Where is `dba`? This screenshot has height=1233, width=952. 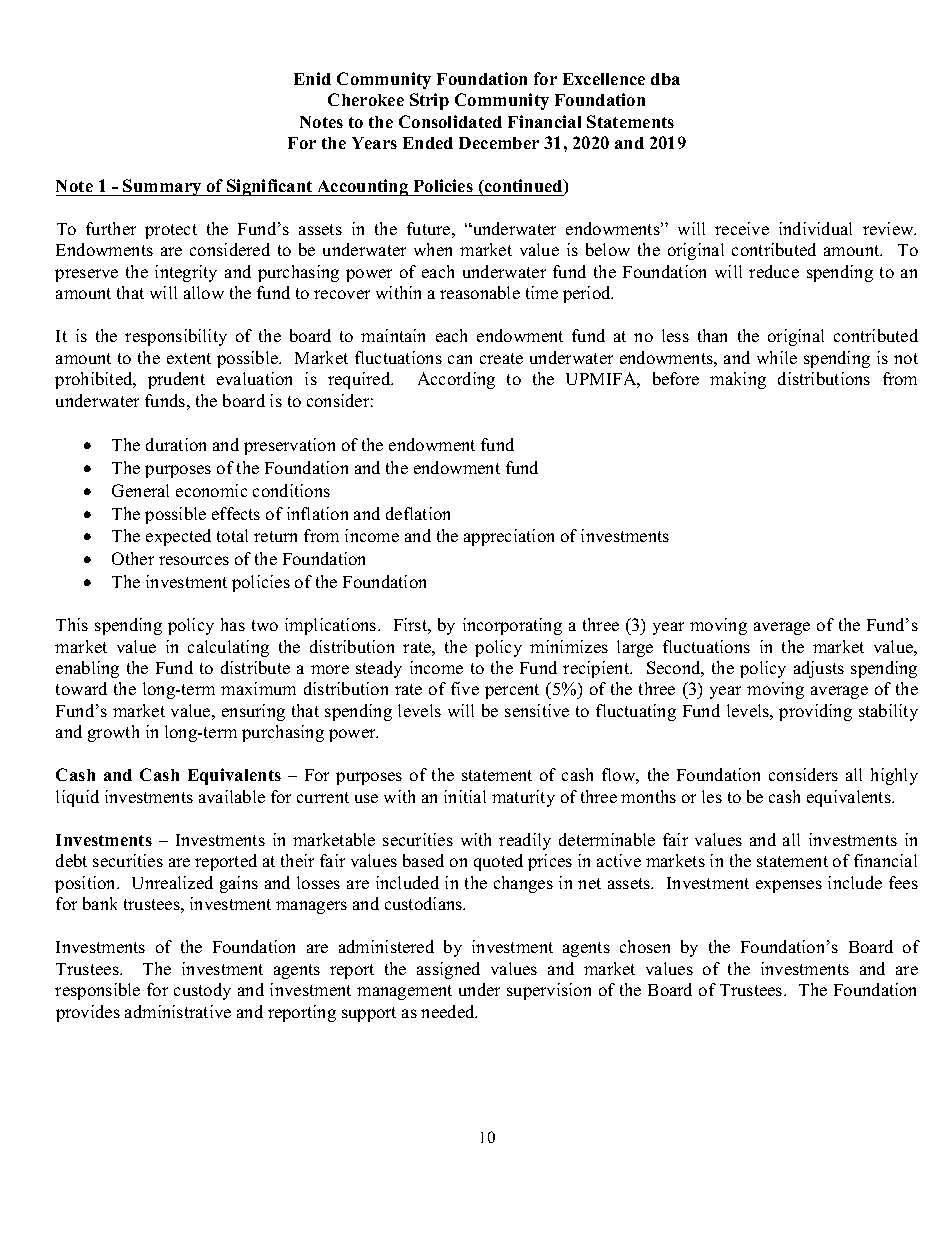 dba is located at coordinates (665, 79).
